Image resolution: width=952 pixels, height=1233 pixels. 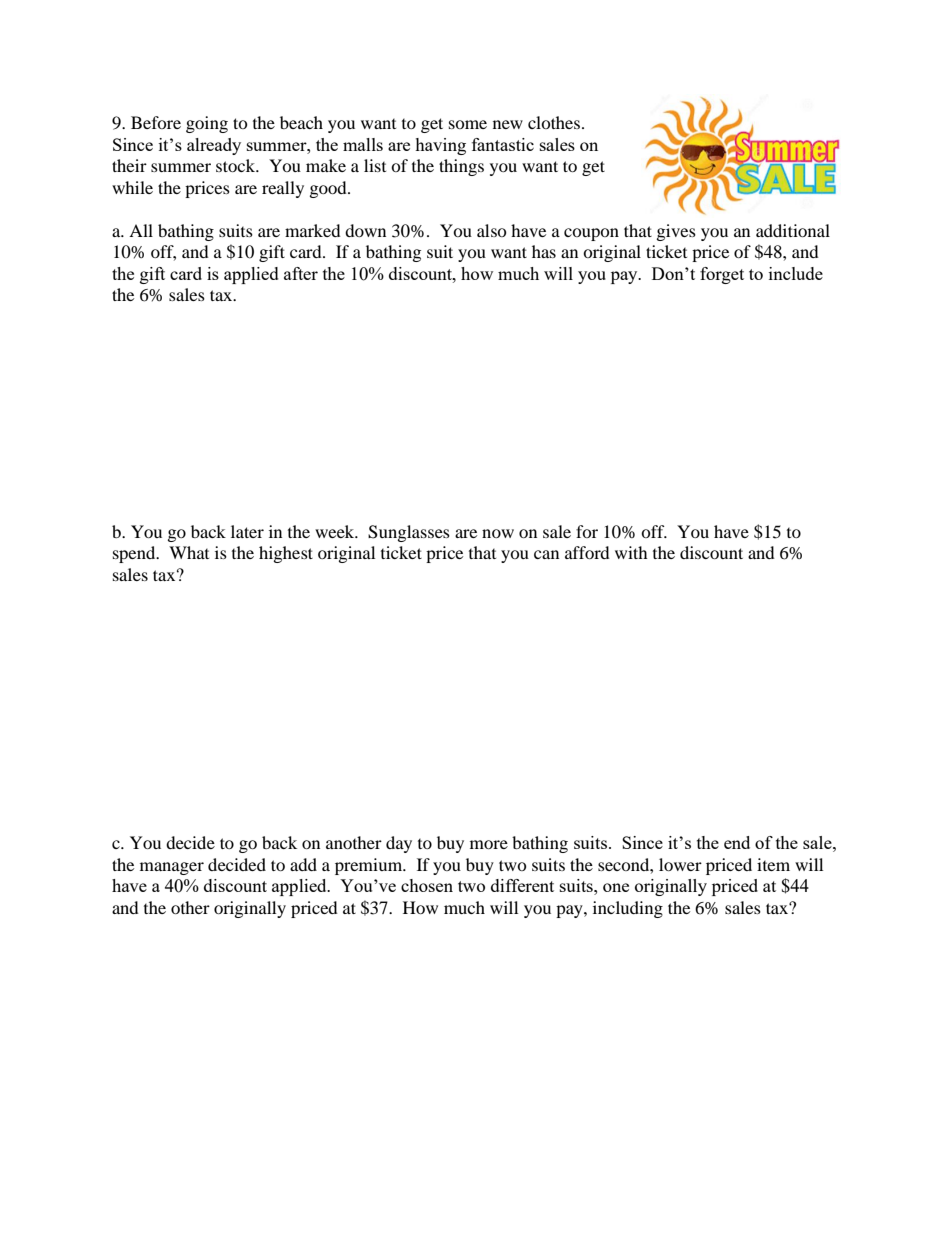 I want to click on later, so click(x=247, y=531).
